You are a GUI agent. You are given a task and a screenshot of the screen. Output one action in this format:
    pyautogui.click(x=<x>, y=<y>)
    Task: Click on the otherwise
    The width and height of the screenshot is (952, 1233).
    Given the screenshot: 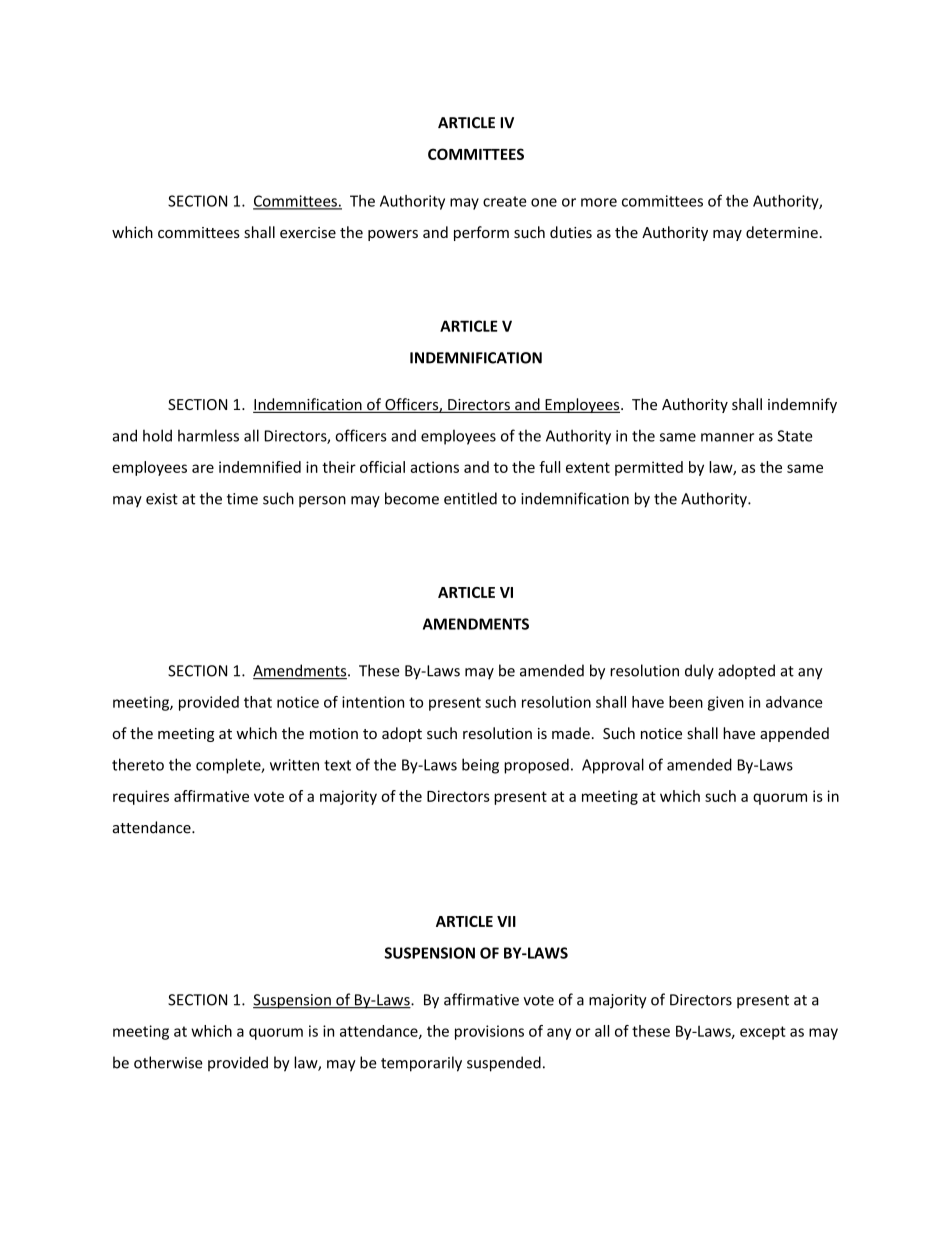 What is the action you would take?
    pyautogui.click(x=168, y=1062)
